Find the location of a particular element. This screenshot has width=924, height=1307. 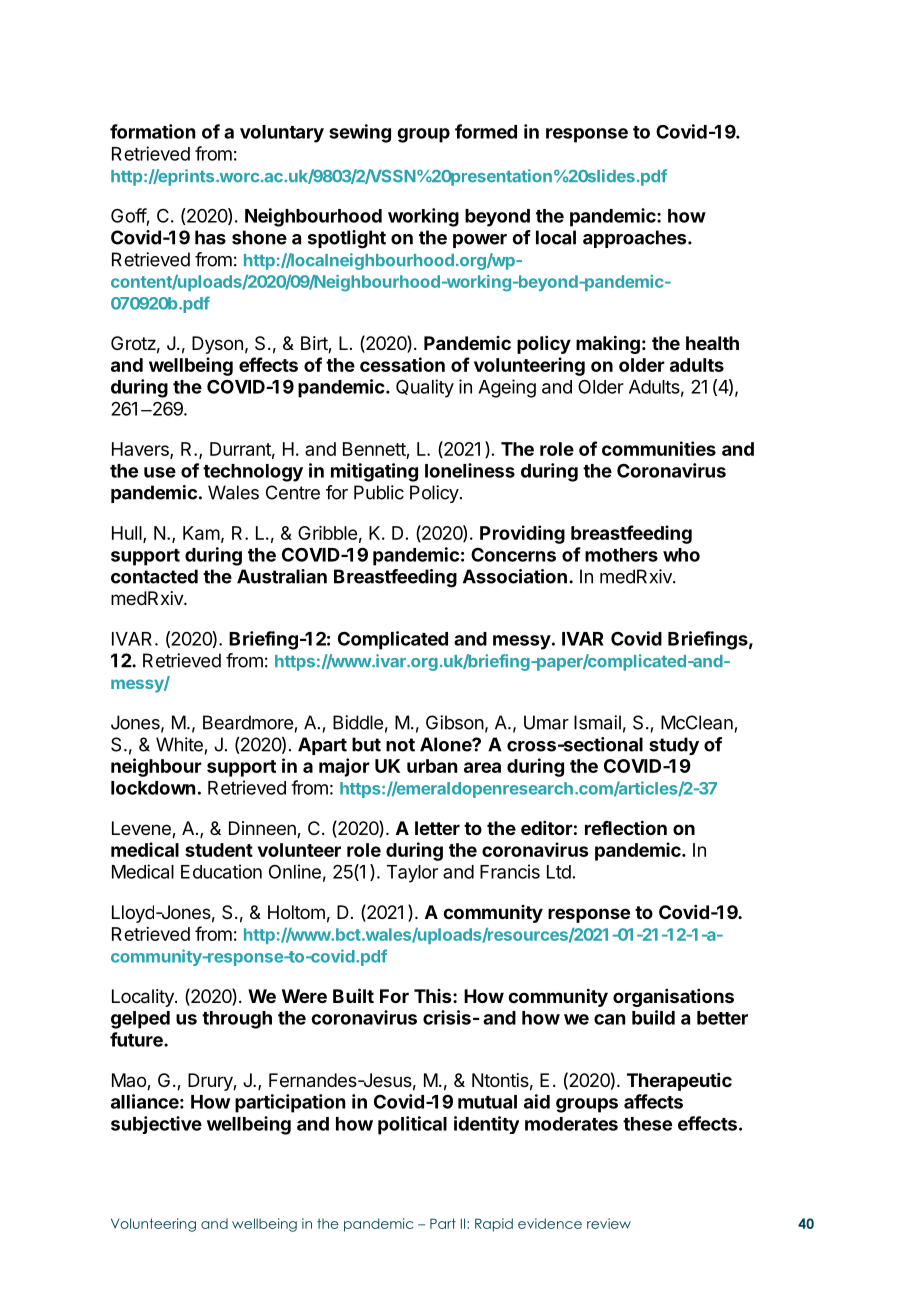

Gibson is located at coordinates (455, 722).
